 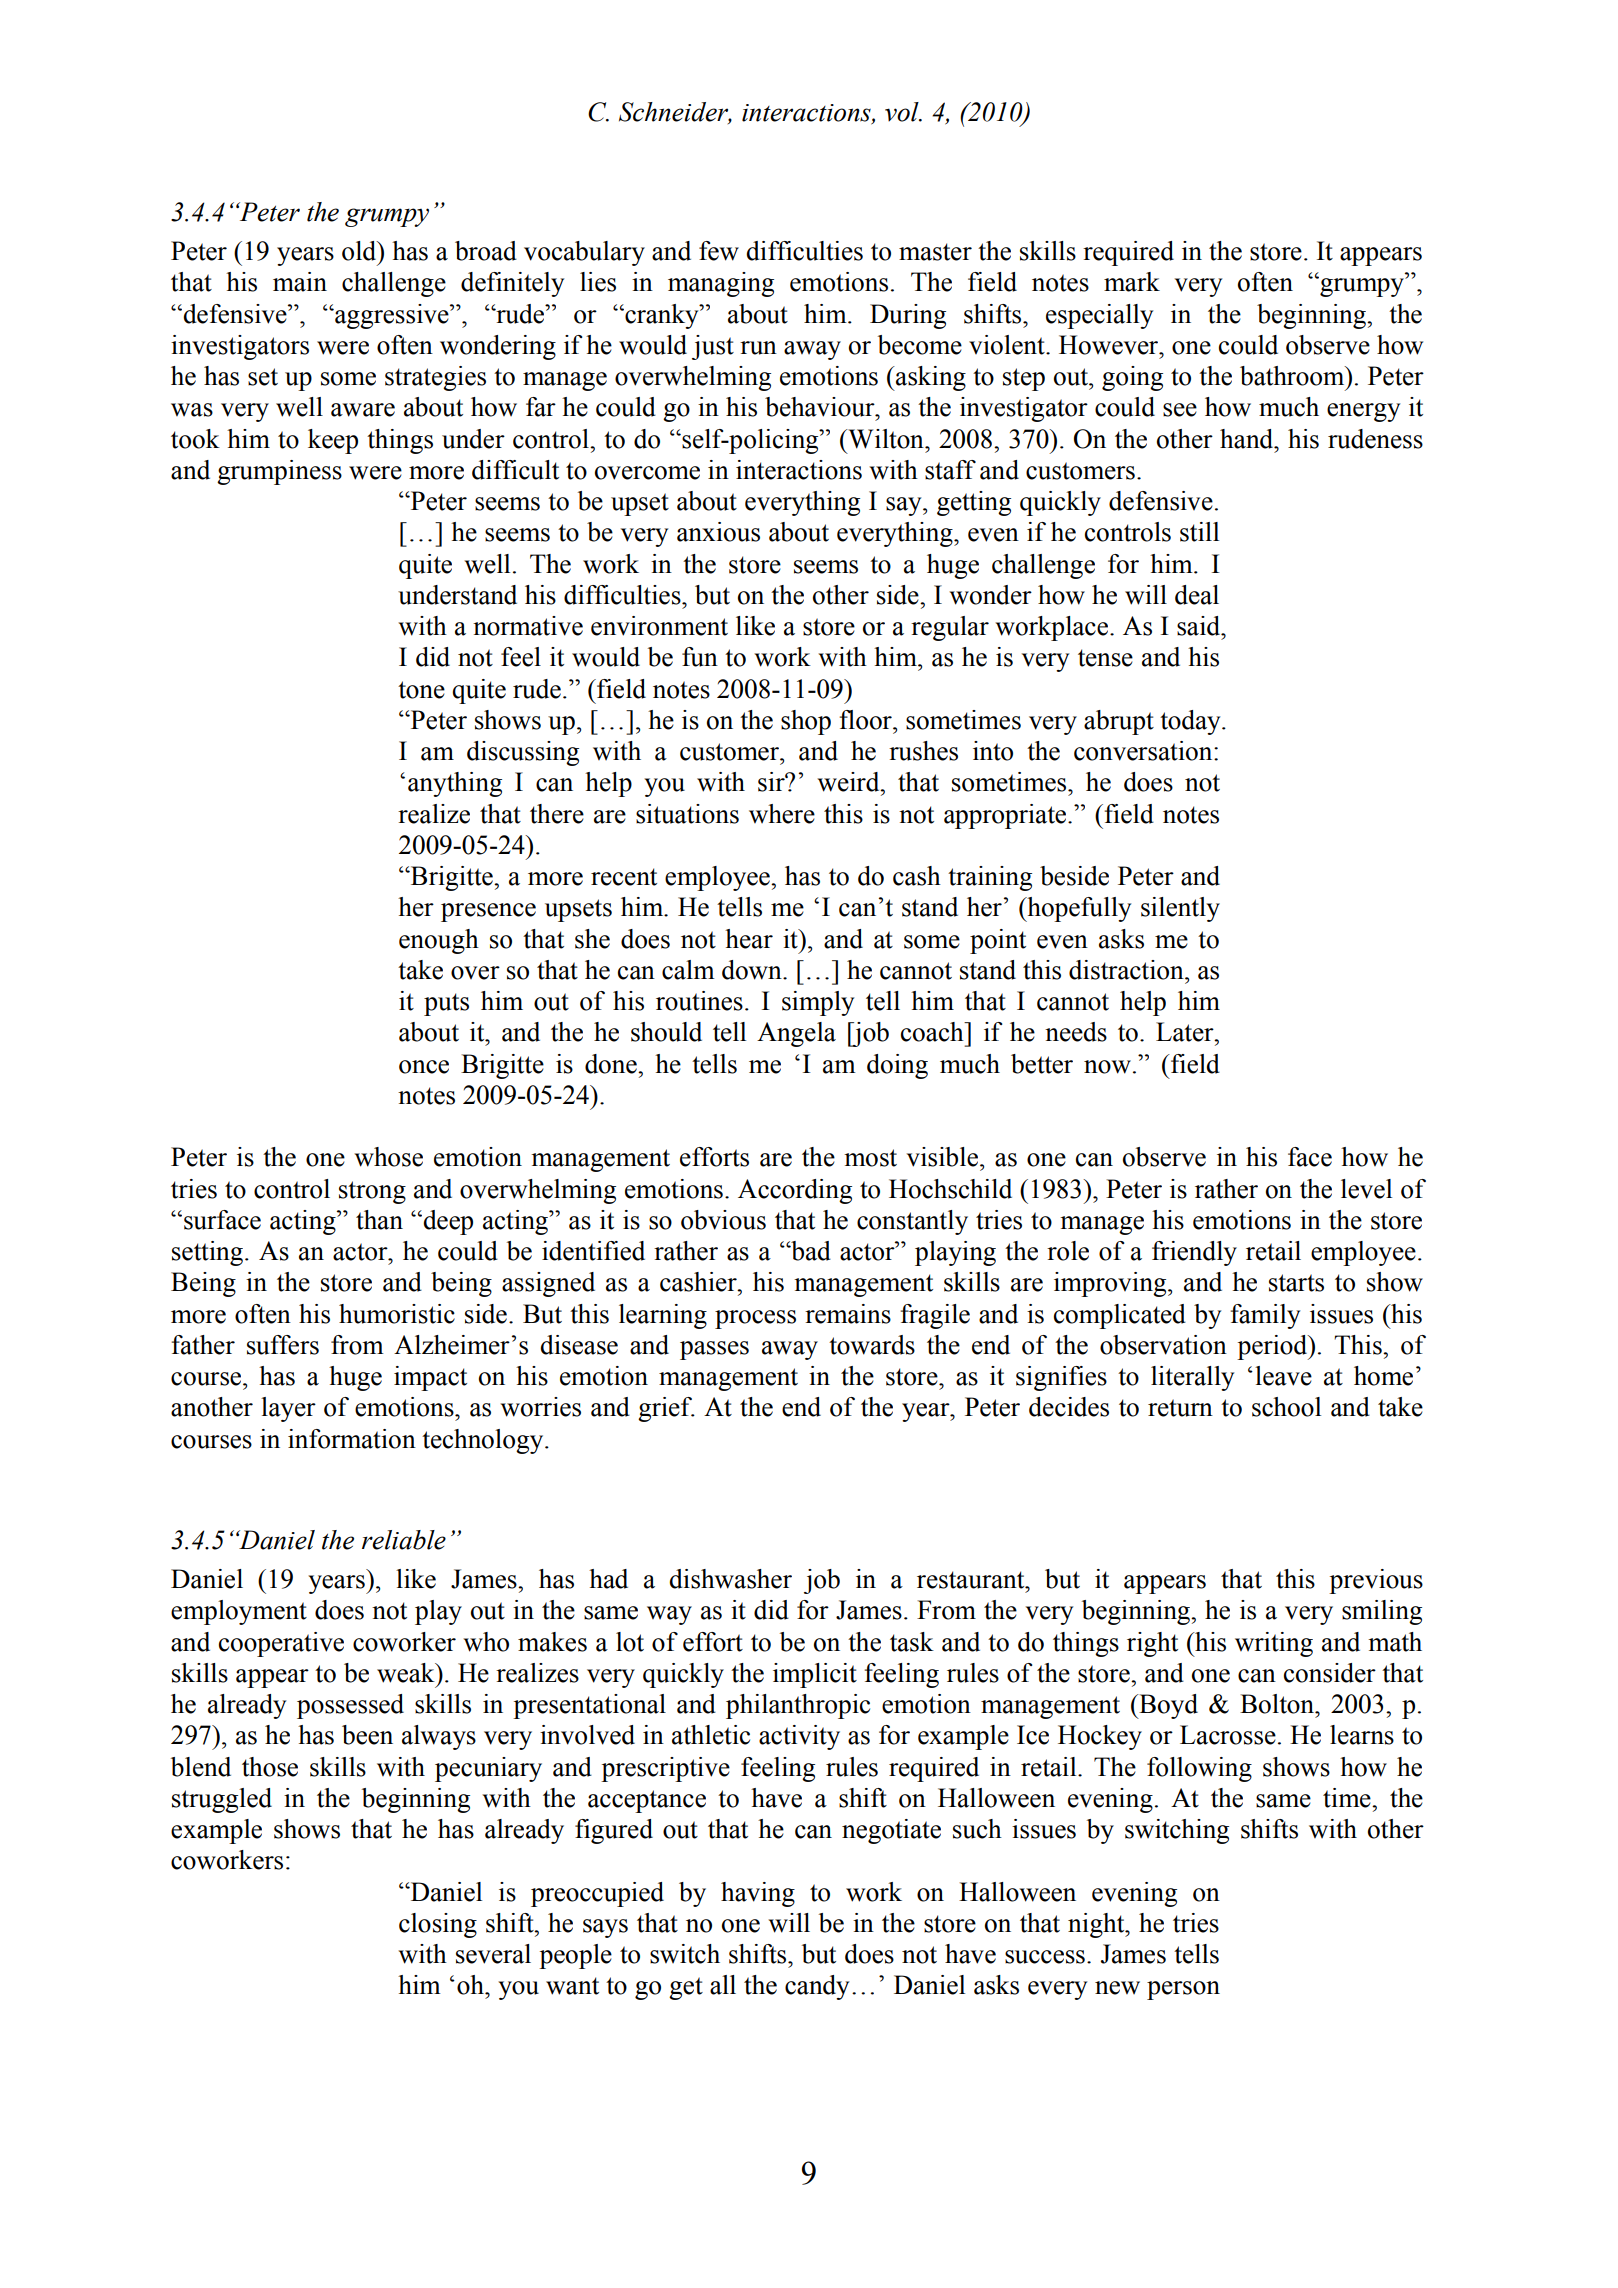 I want to click on aggressive, so click(x=392, y=316).
